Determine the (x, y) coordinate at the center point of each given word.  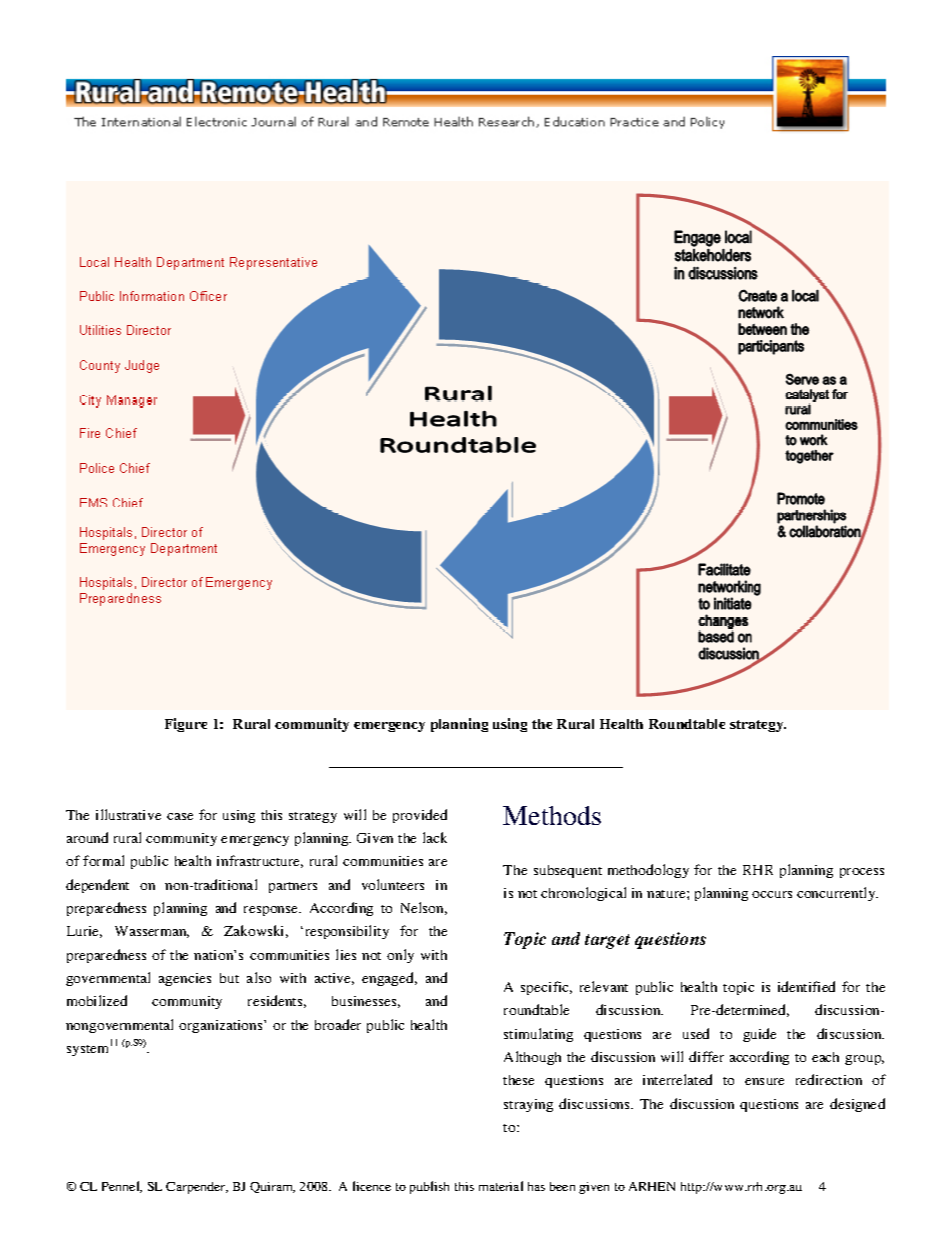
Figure (186, 725)
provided (420, 816)
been (562, 1186)
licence (372, 1186)
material (501, 1186)
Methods (552, 815)
